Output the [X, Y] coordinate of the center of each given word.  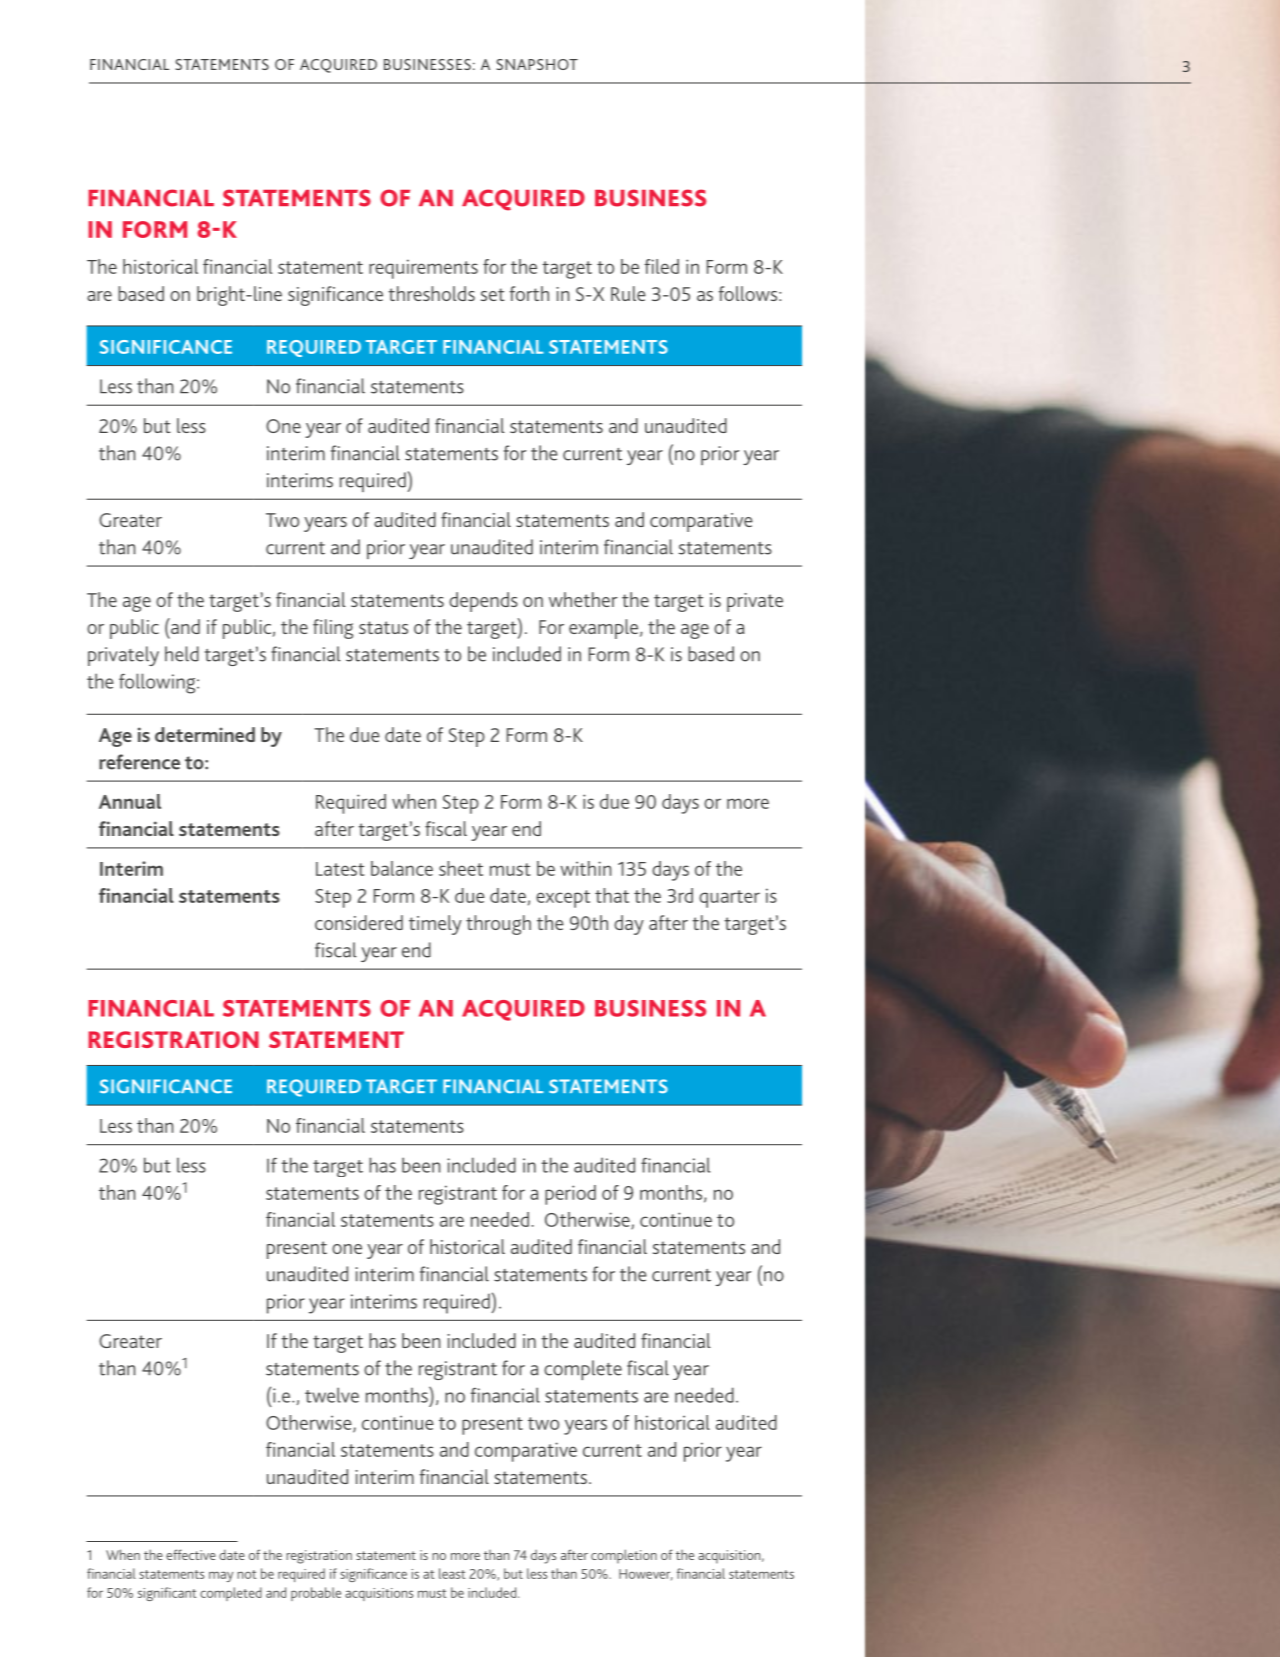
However [645, 1575]
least [452, 1573]
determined [205, 734]
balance [402, 868]
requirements [423, 269]
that [612, 895]
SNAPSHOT [537, 64]
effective [191, 1554]
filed [662, 266]
